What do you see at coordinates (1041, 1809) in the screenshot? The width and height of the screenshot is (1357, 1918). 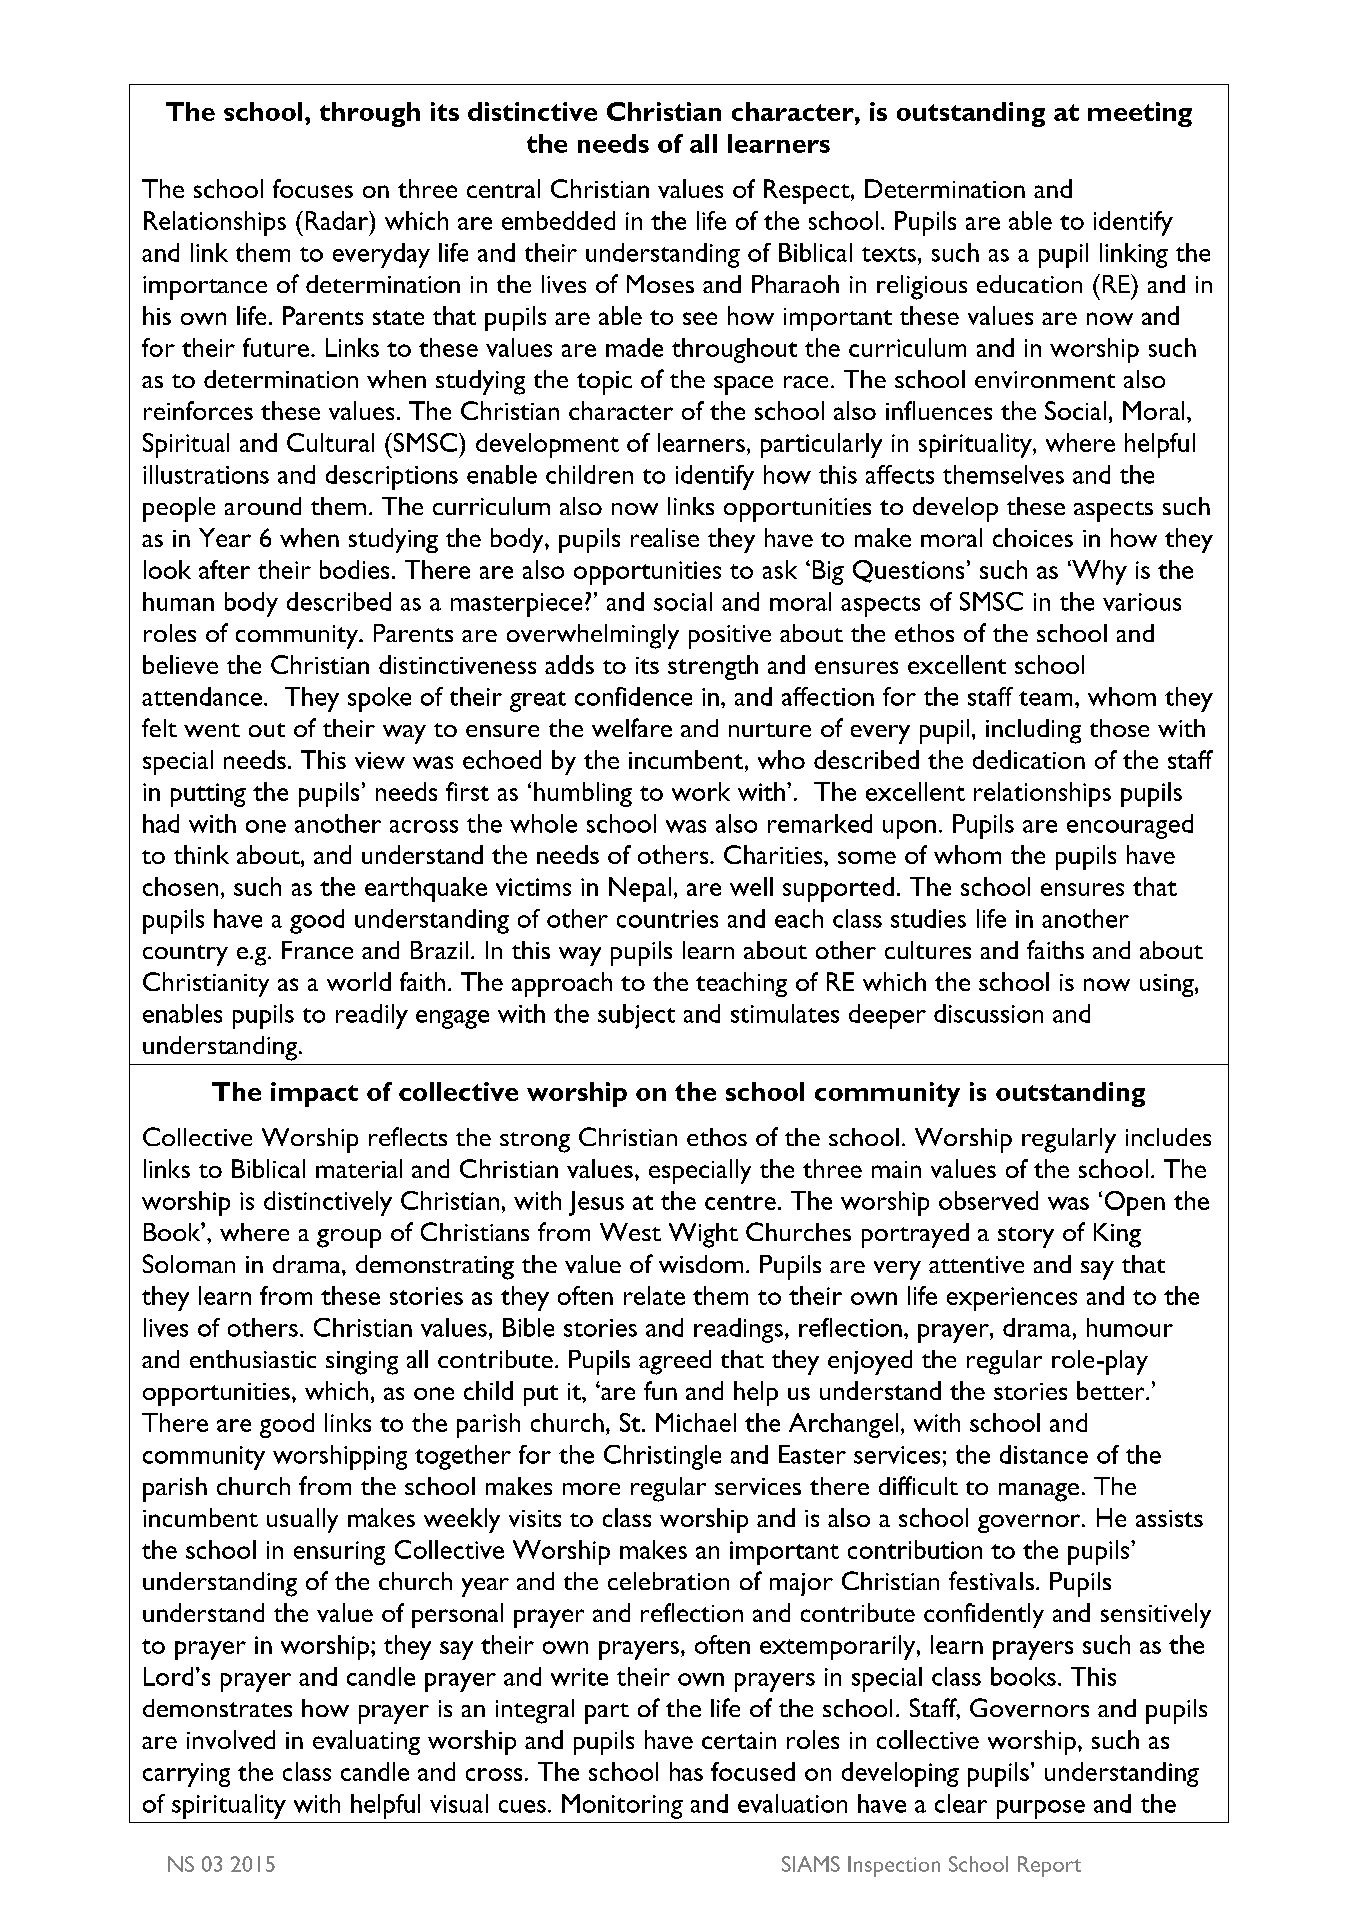 I see `purpose` at bounding box center [1041, 1809].
